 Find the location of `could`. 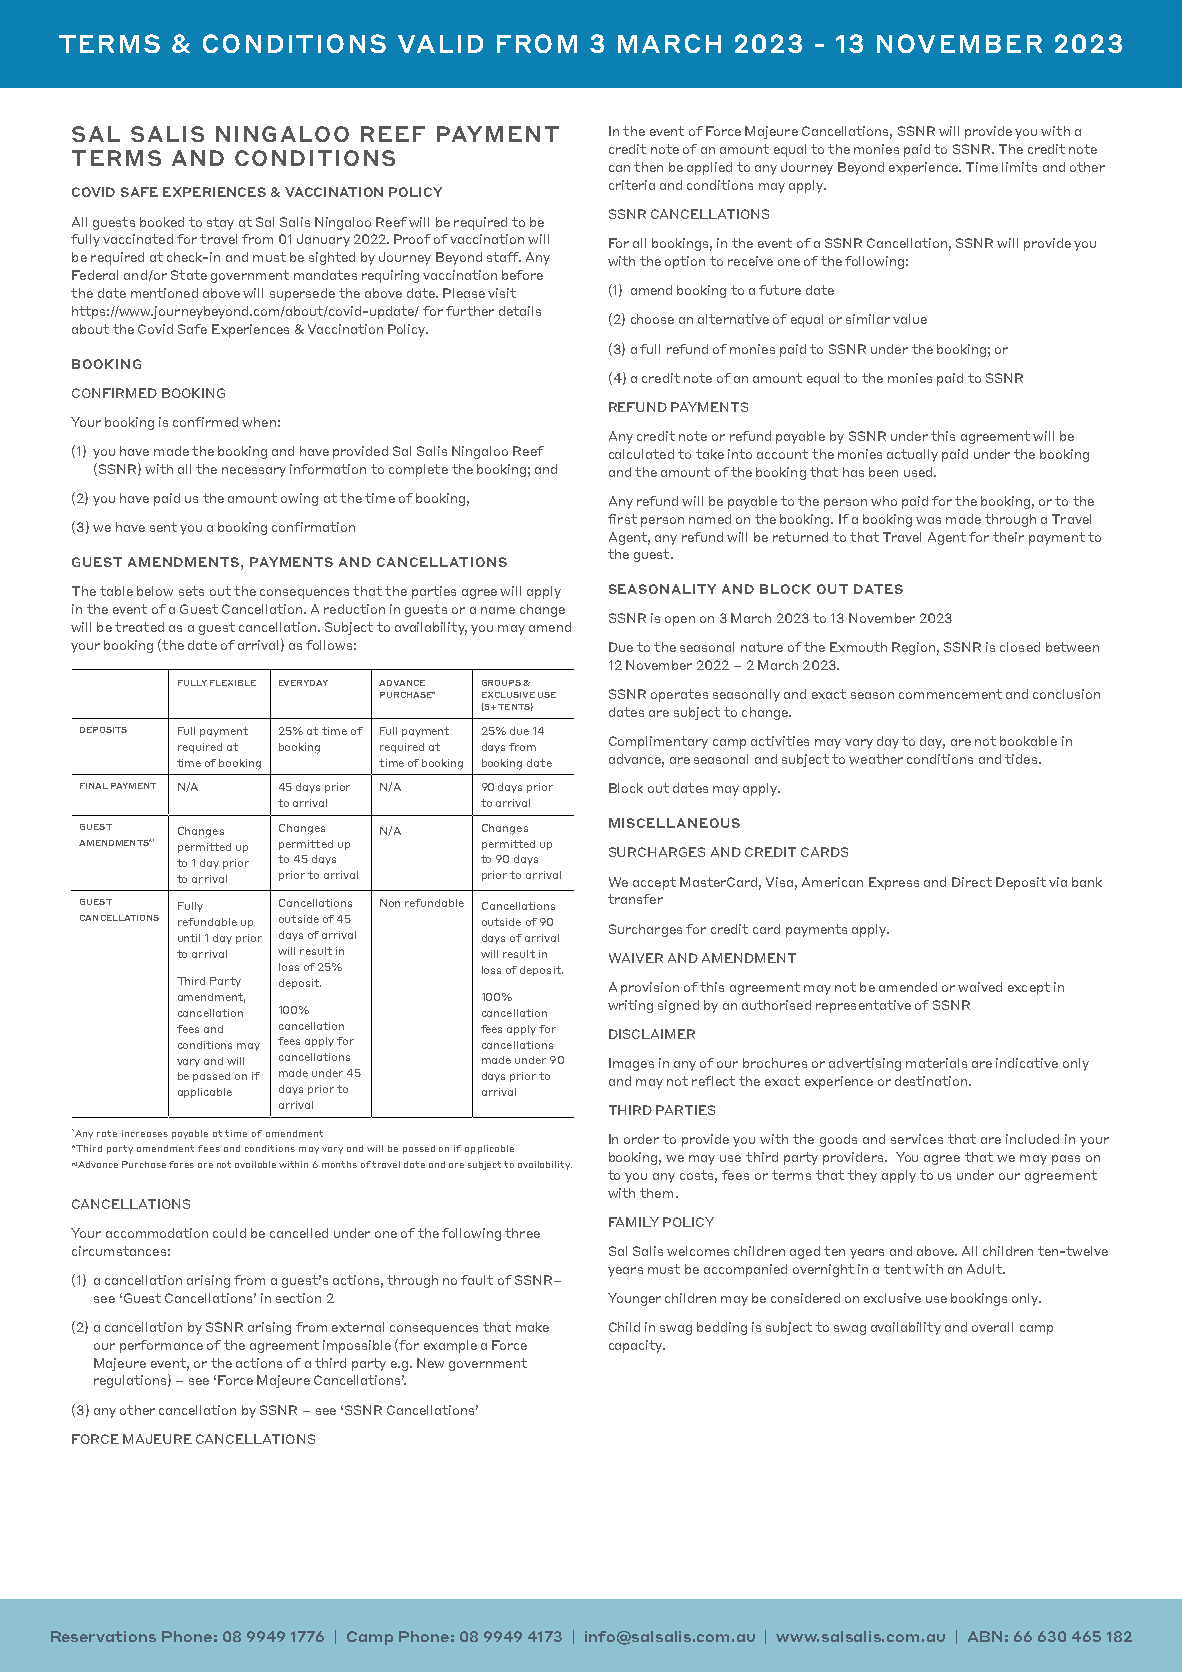

could is located at coordinates (229, 1233).
